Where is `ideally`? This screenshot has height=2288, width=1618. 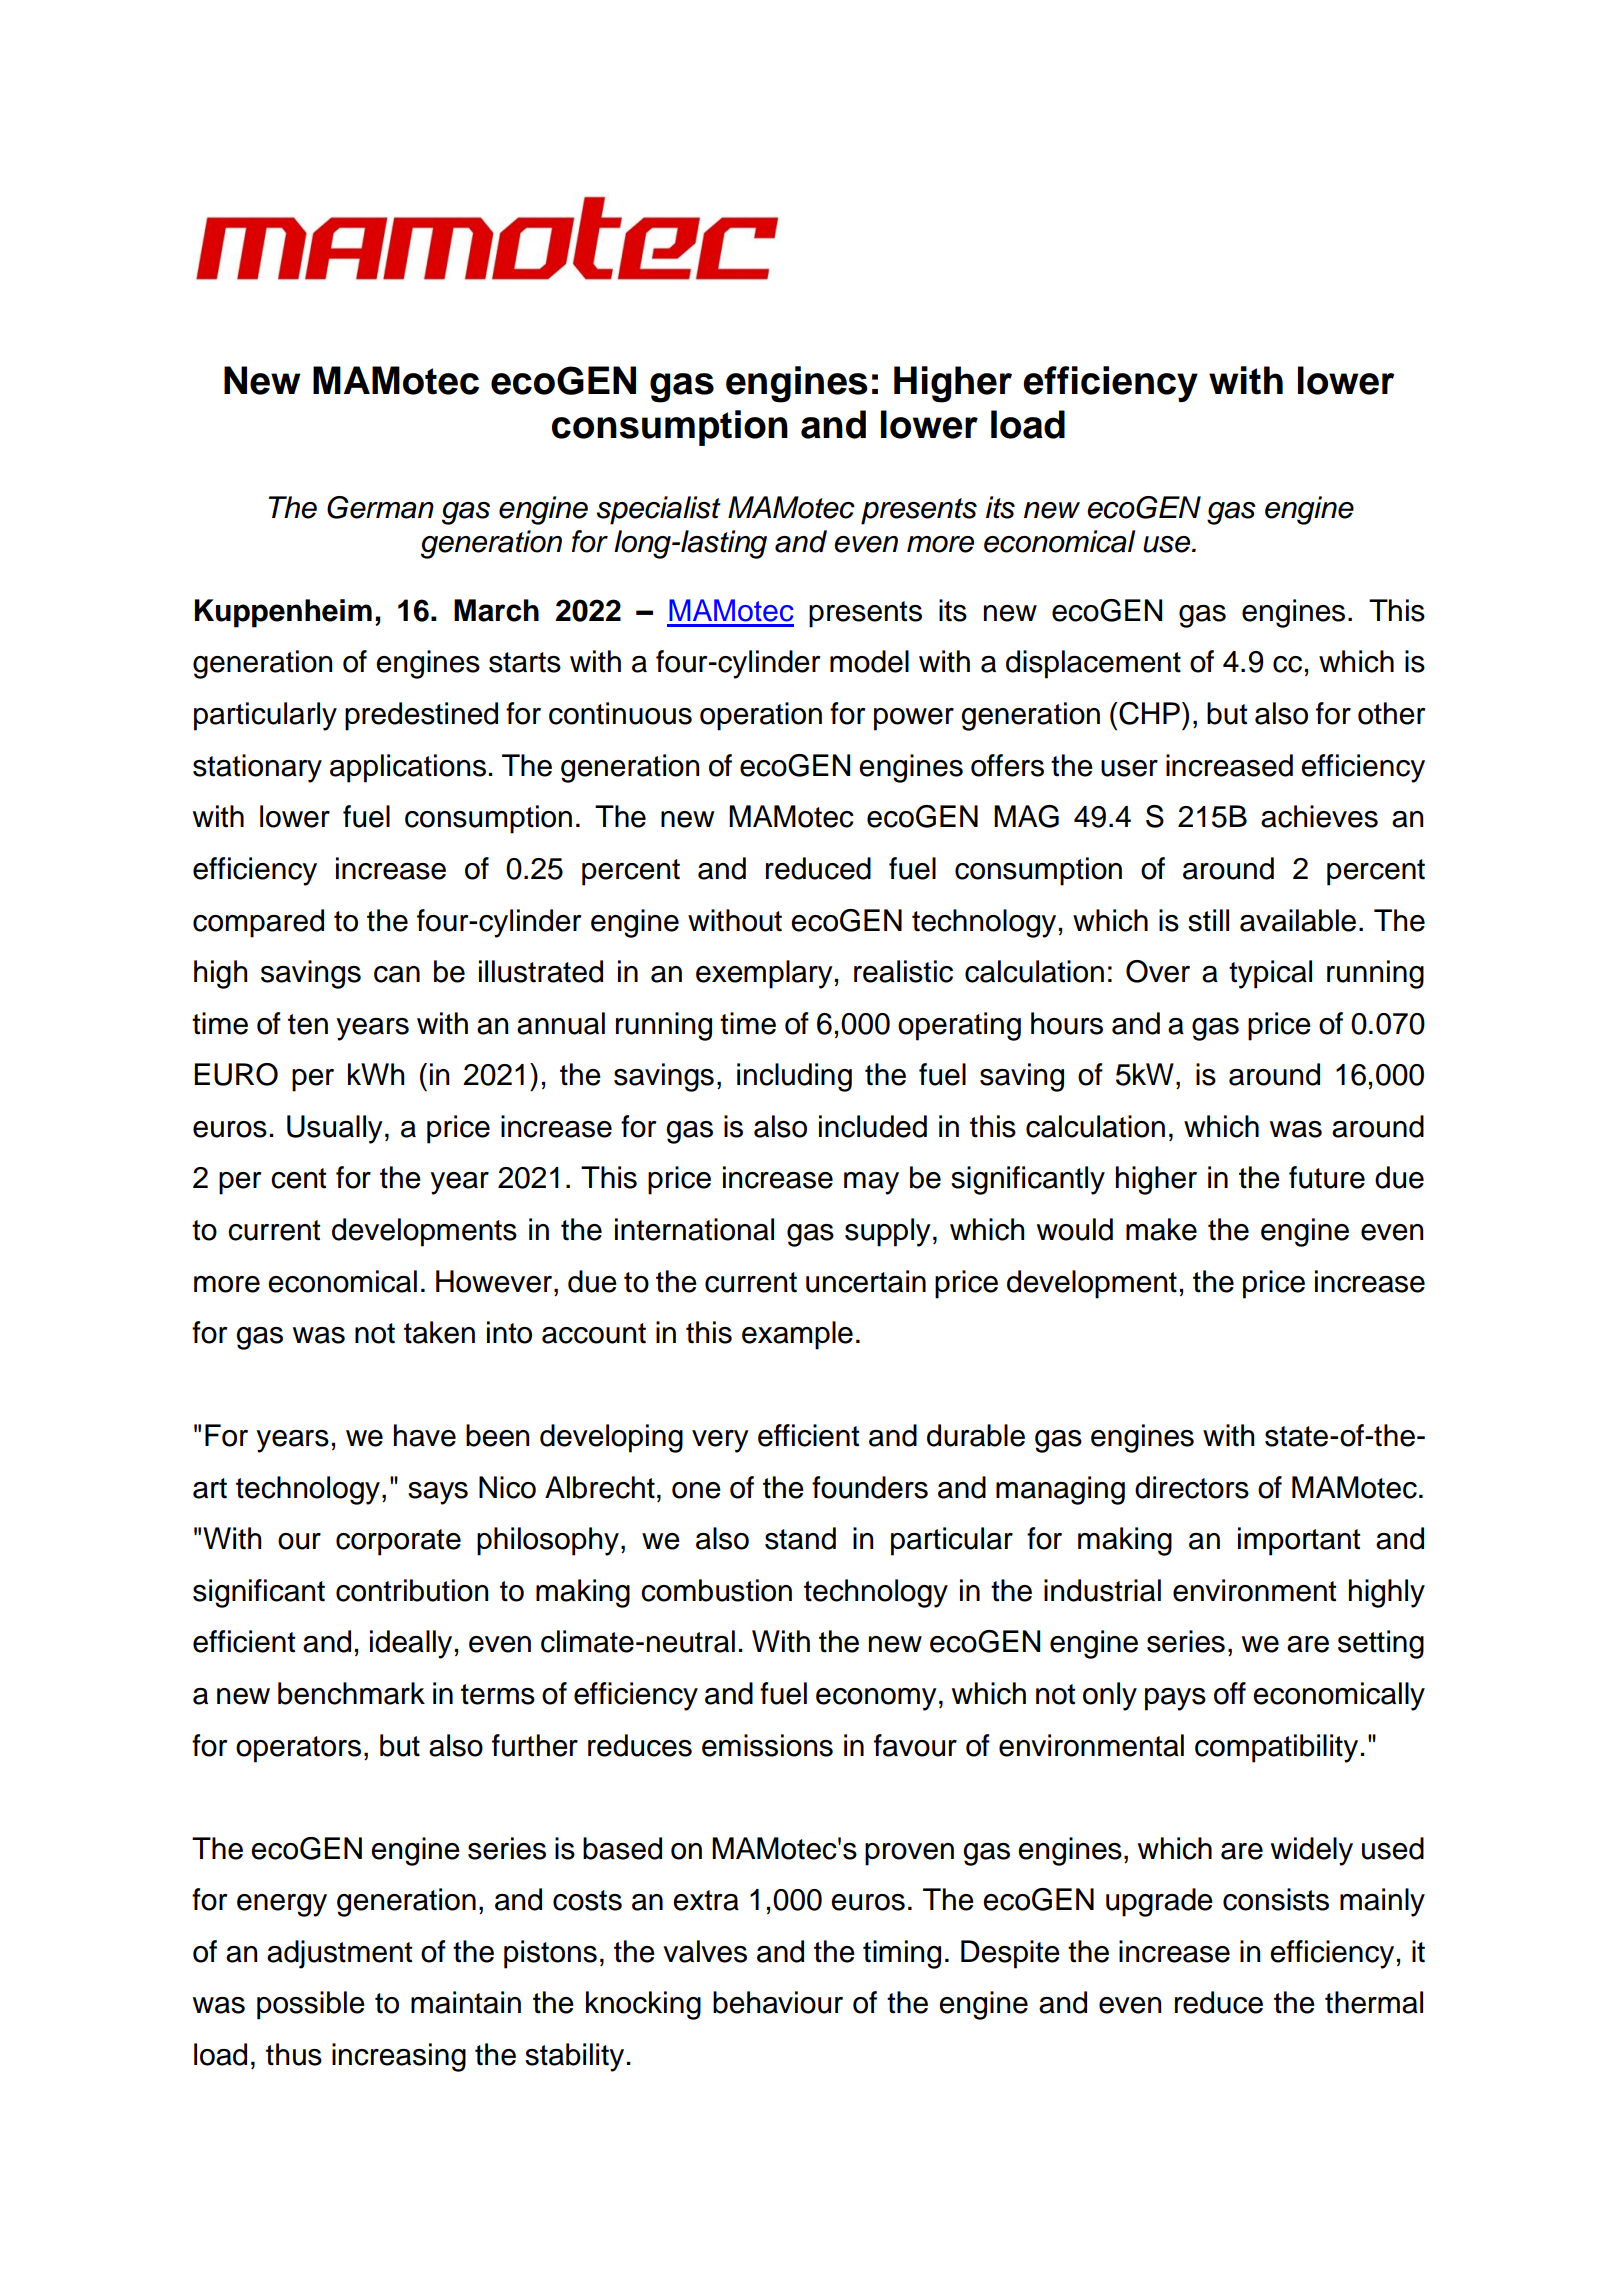
ideally is located at coordinates (411, 1644).
